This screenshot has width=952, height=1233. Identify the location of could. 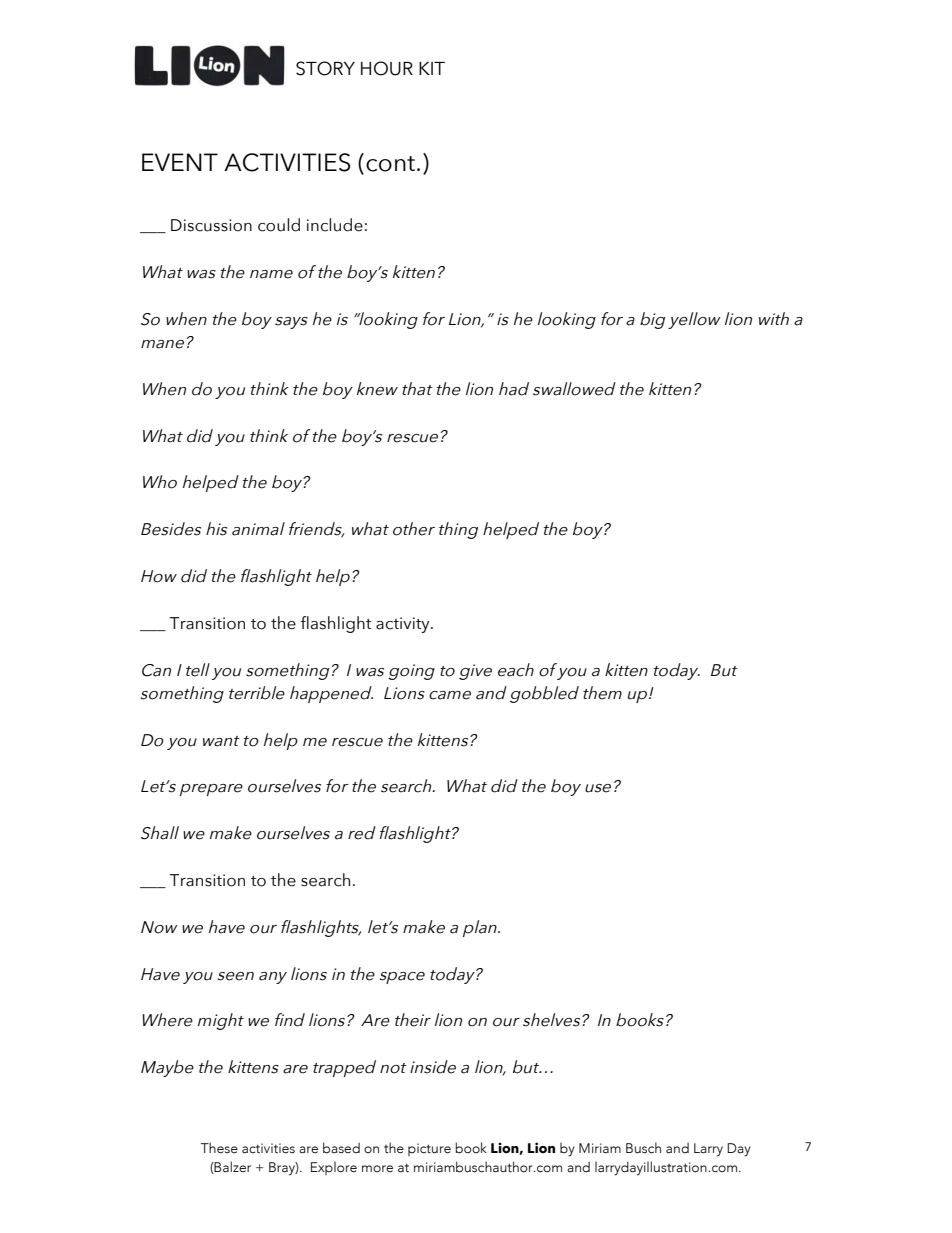
(279, 225).
